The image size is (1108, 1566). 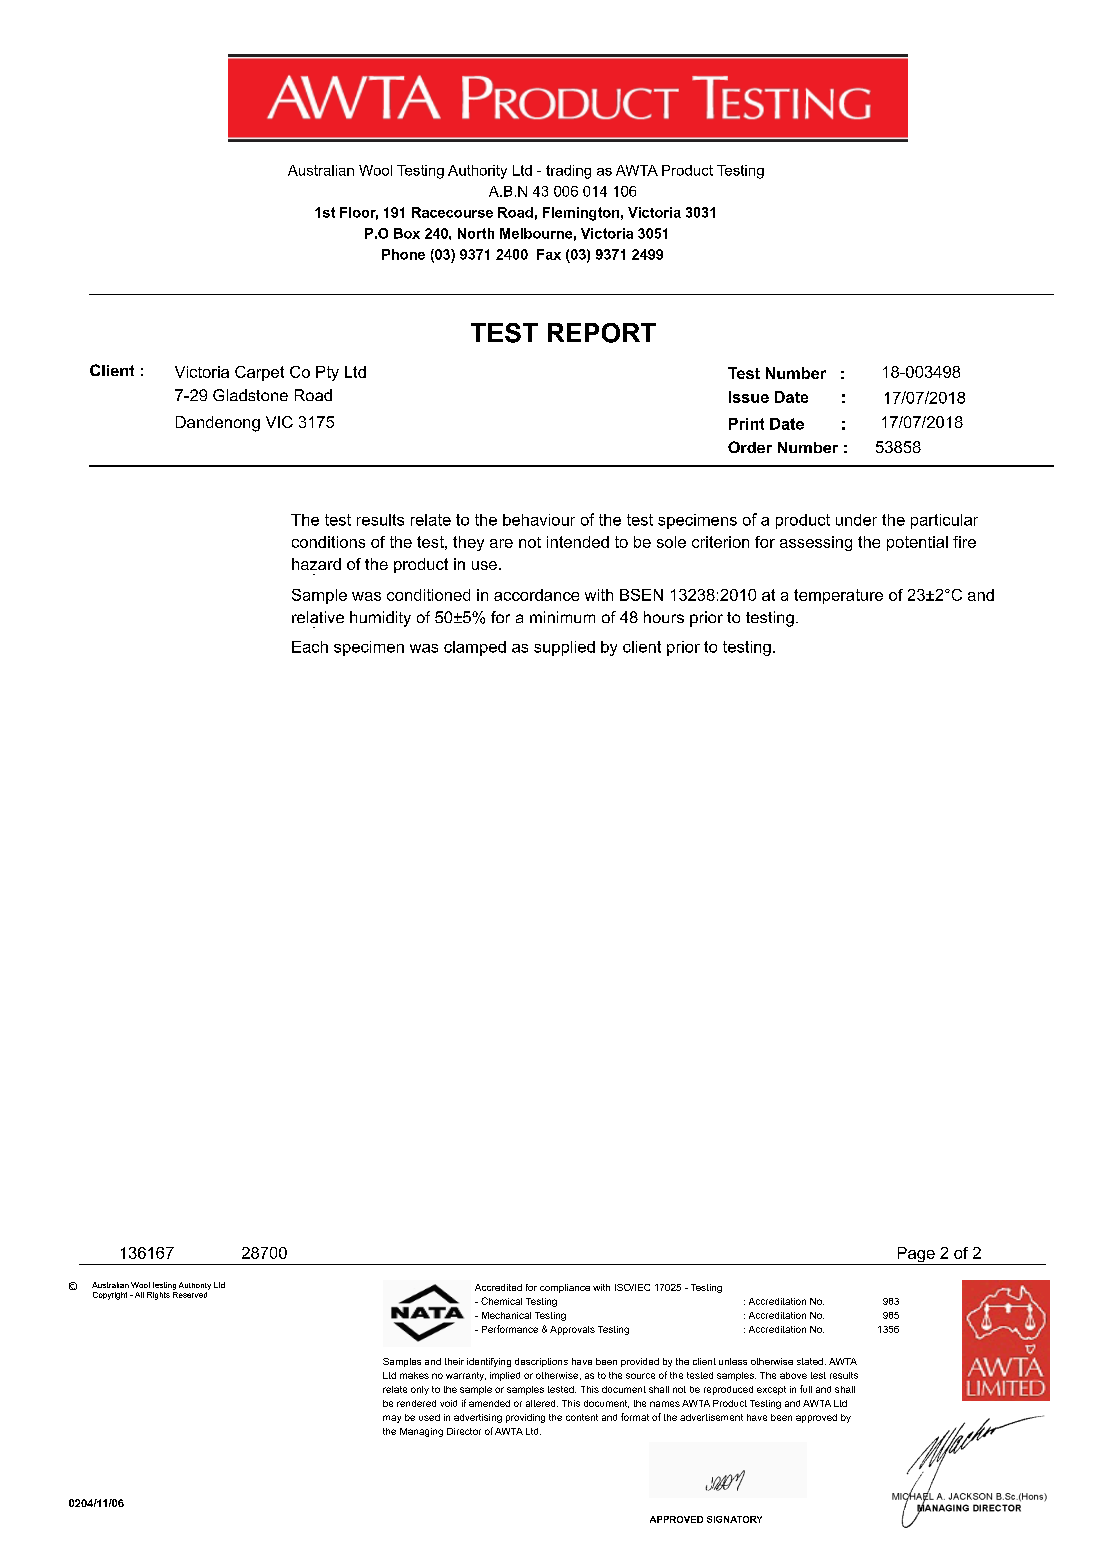 What do you see at coordinates (749, 397) in the screenshot?
I see `Issue` at bounding box center [749, 397].
